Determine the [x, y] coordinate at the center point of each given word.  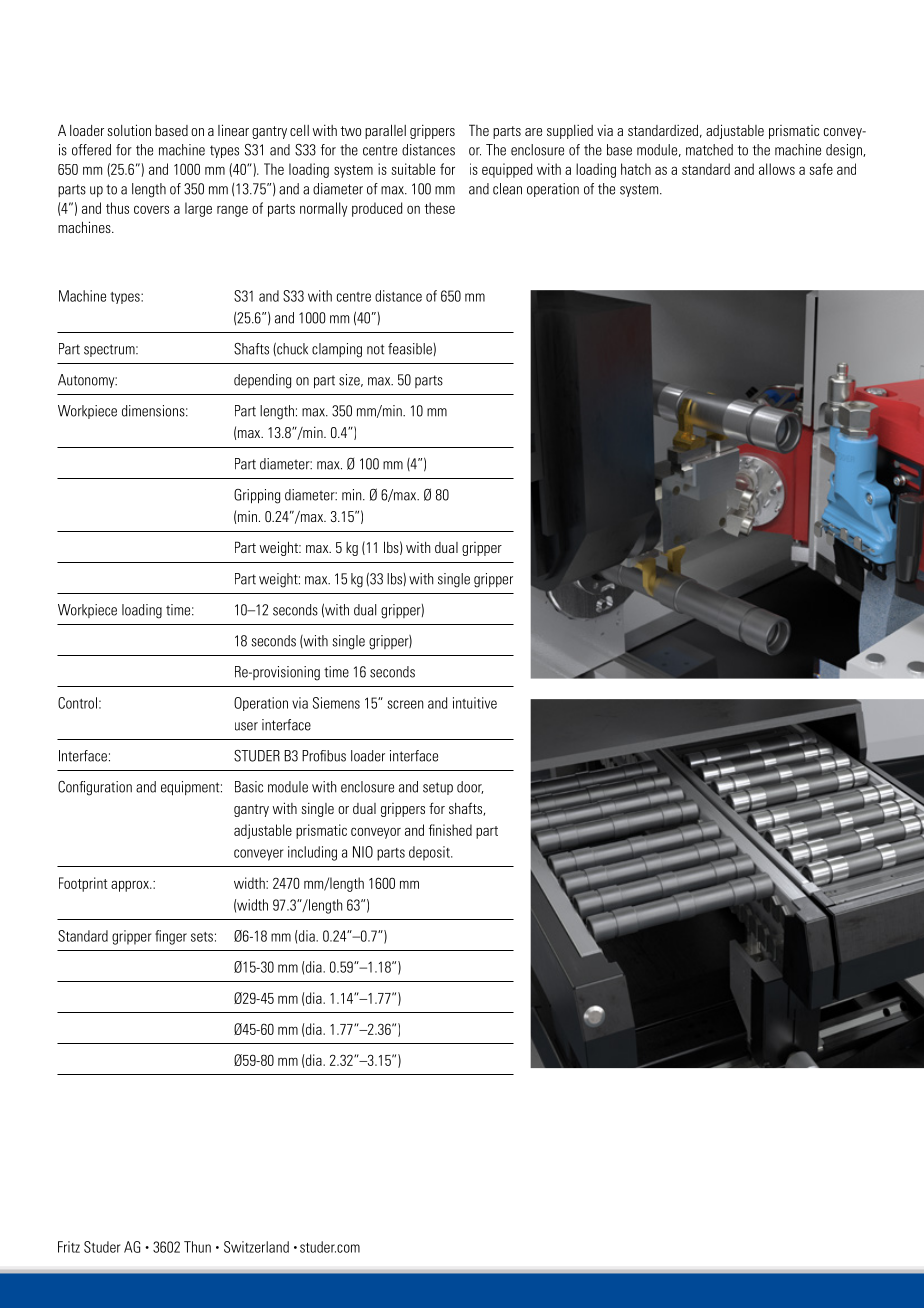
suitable [413, 169]
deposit [430, 853]
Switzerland [256, 1247]
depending [262, 381]
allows [777, 169]
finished [450, 830]
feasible [410, 349]
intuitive [475, 703]
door [470, 787]
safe [821, 169]
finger [171, 937]
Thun [197, 1247]
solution [129, 130]
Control [77, 703]
